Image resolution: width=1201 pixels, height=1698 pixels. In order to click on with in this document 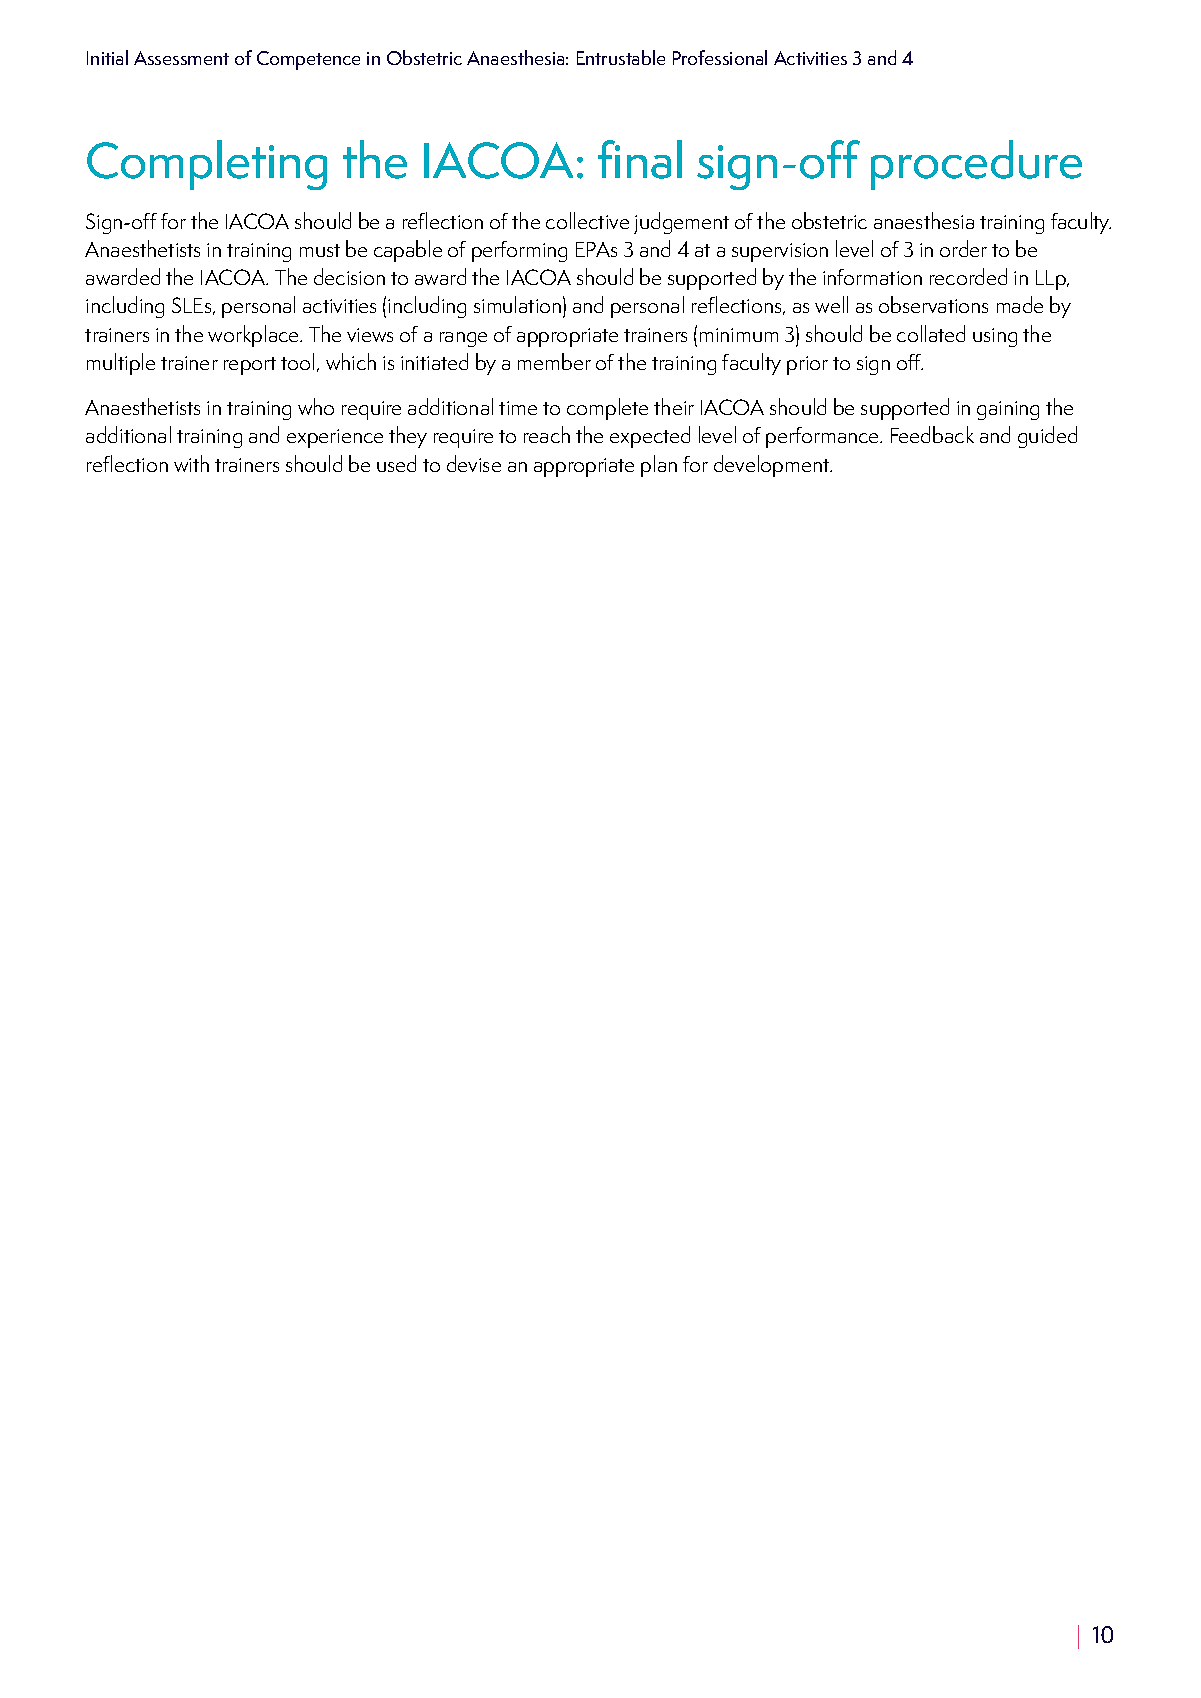, I will do `click(191, 463)`.
